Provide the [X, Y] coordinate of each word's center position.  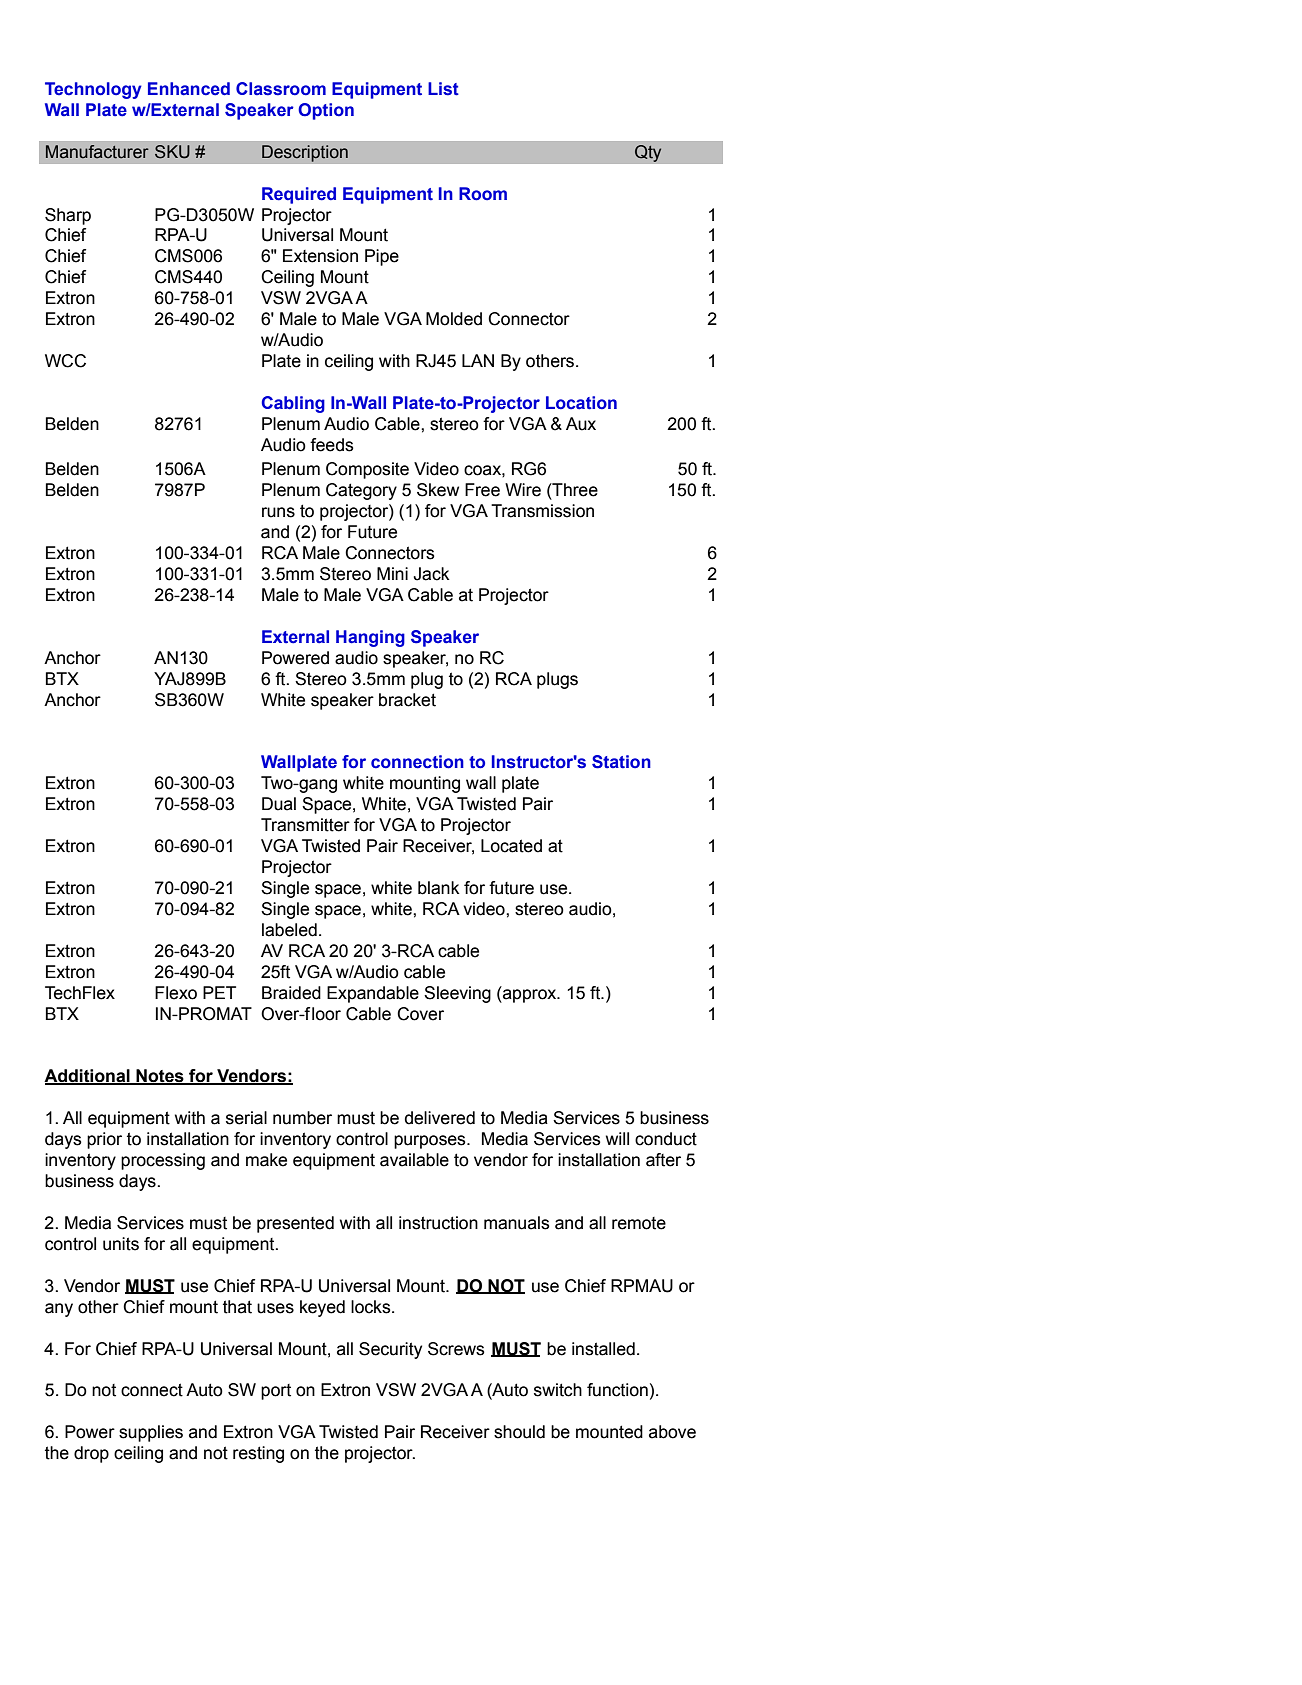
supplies [151, 1433]
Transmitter [305, 825]
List [443, 89]
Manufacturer [97, 152]
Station [621, 762]
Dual [279, 804]
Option [326, 111]
